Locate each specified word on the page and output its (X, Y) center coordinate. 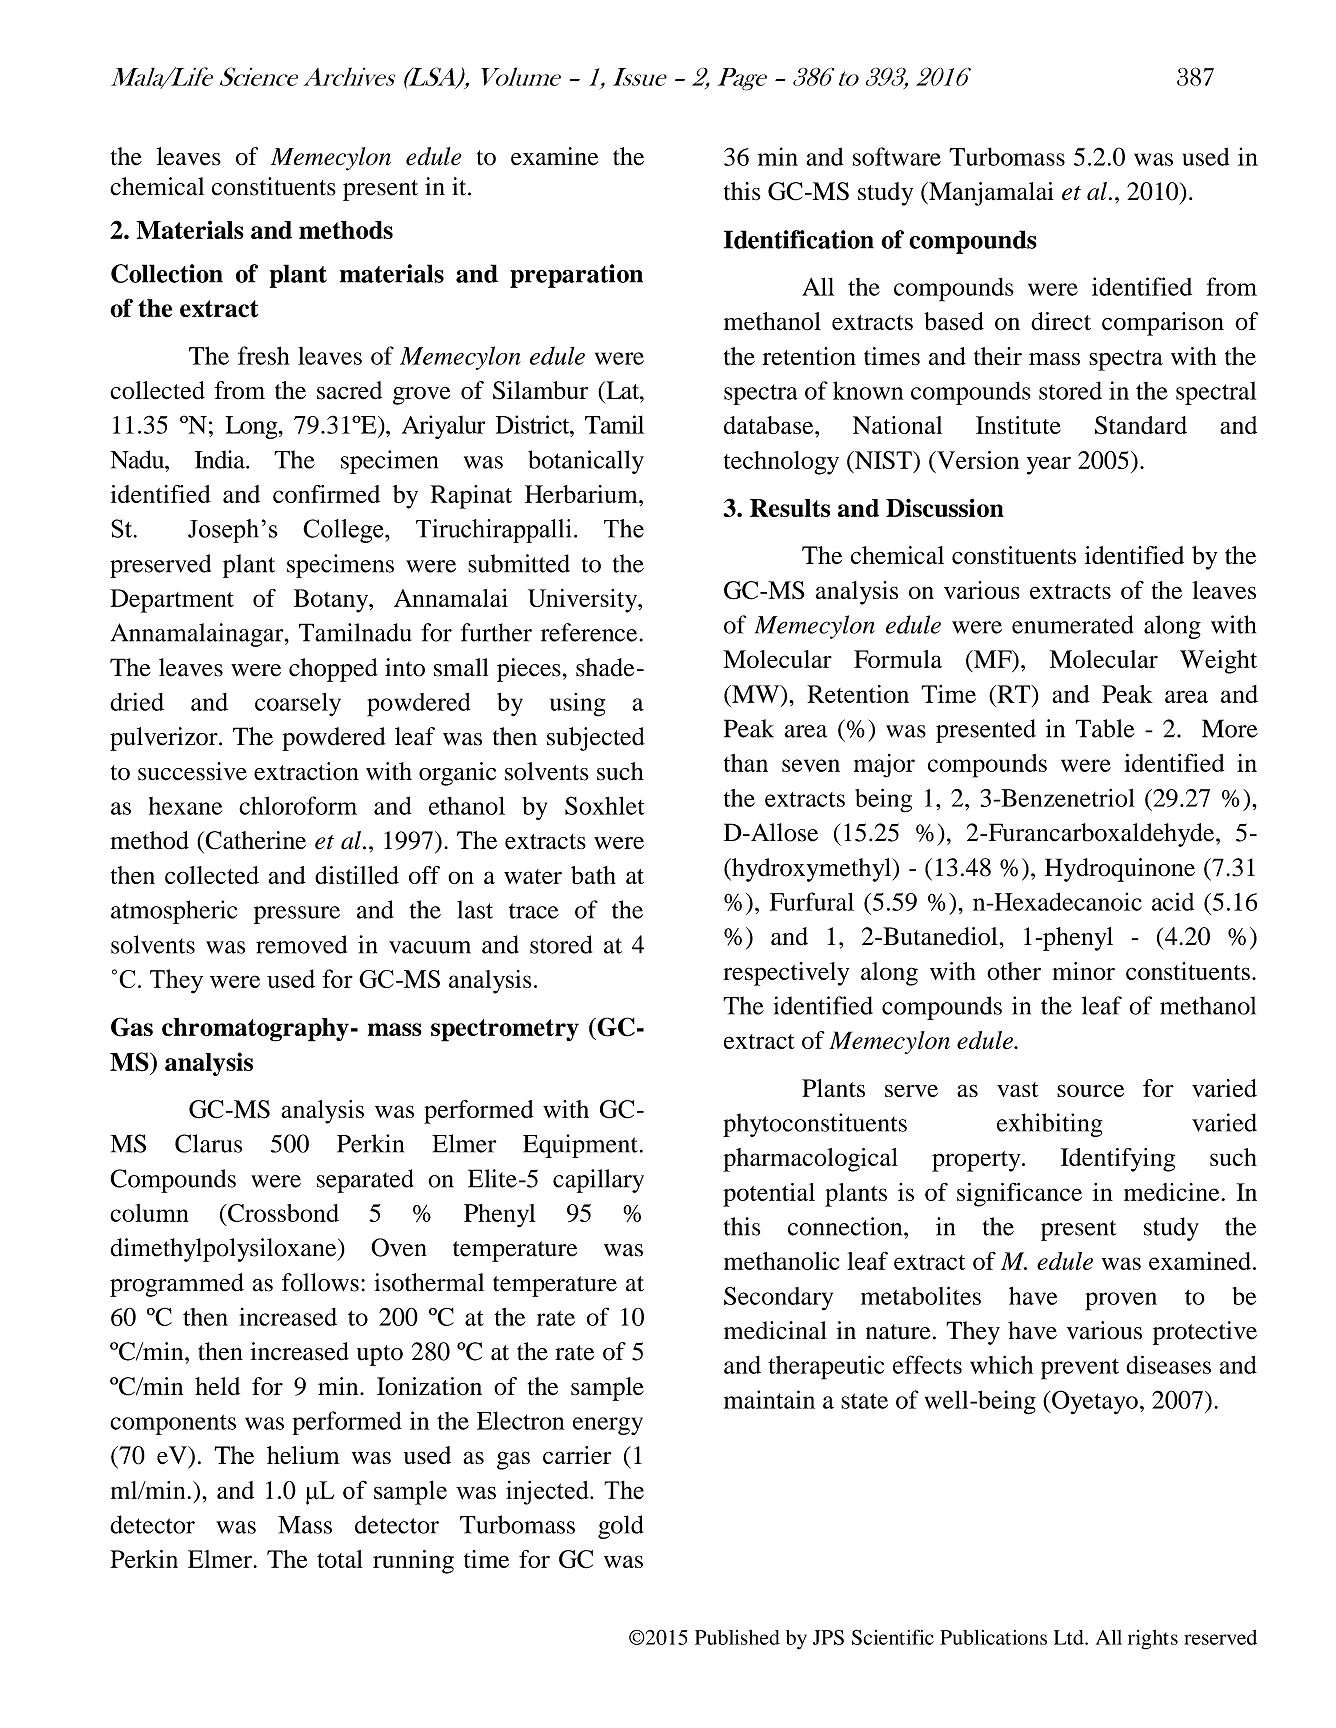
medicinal (775, 1330)
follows (320, 1282)
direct (1061, 321)
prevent (1080, 1369)
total (340, 1559)
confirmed (326, 494)
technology (781, 463)
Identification (799, 239)
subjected (596, 739)
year (1049, 465)
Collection (167, 273)
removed (301, 944)
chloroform (298, 805)
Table (1105, 728)
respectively (786, 974)
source (1090, 1090)
